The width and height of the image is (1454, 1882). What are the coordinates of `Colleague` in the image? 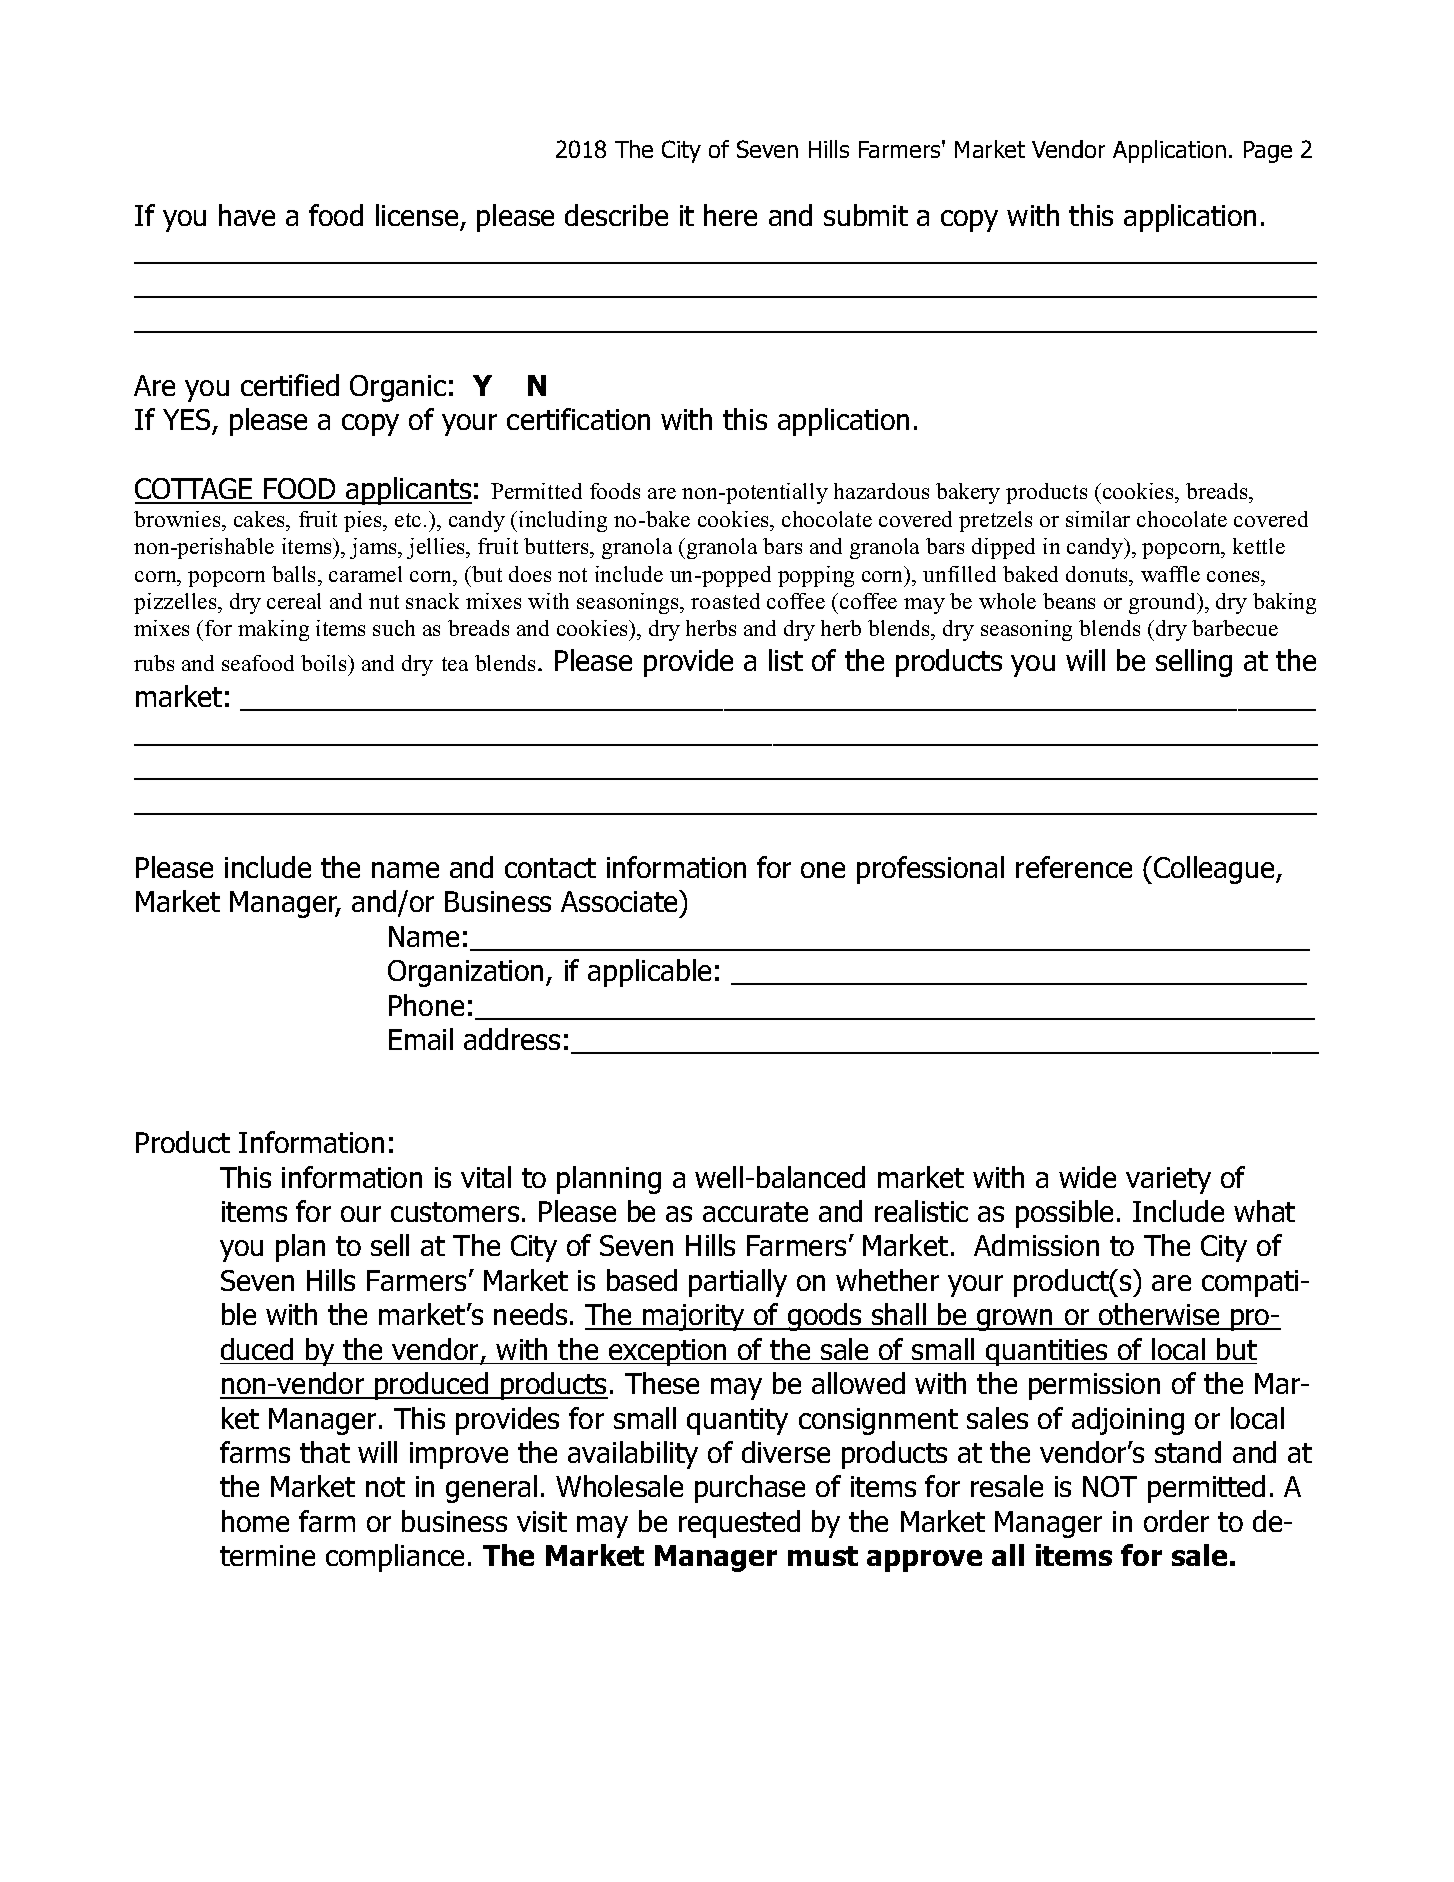 It's located at (1215, 870).
